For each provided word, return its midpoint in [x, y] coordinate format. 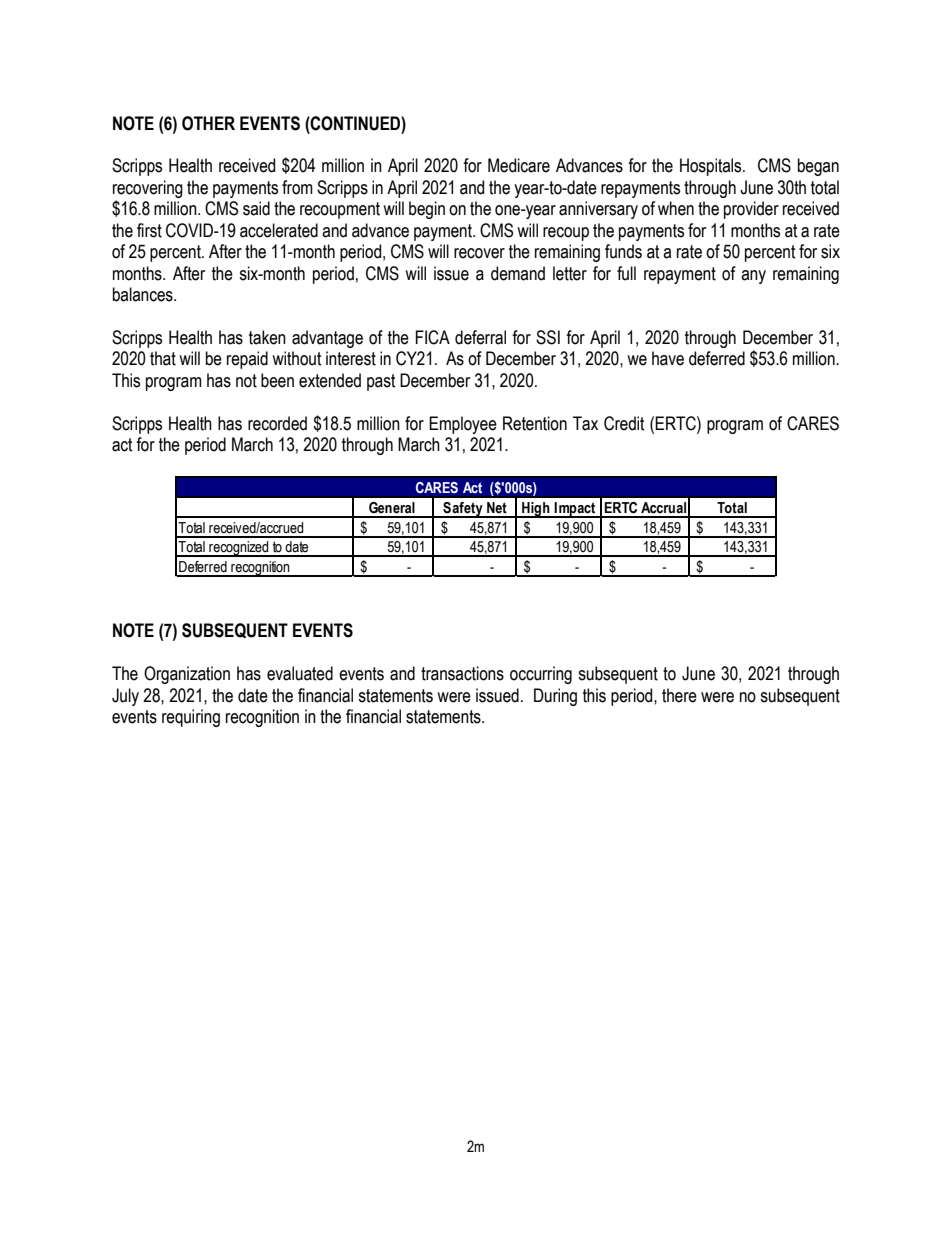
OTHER [208, 123]
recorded [277, 423]
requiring [191, 718]
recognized [239, 549]
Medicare [519, 165]
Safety [463, 510]
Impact [575, 510]
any [753, 277]
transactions [462, 673]
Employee [463, 425]
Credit [624, 423]
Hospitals [712, 167]
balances [144, 294]
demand [518, 273]
